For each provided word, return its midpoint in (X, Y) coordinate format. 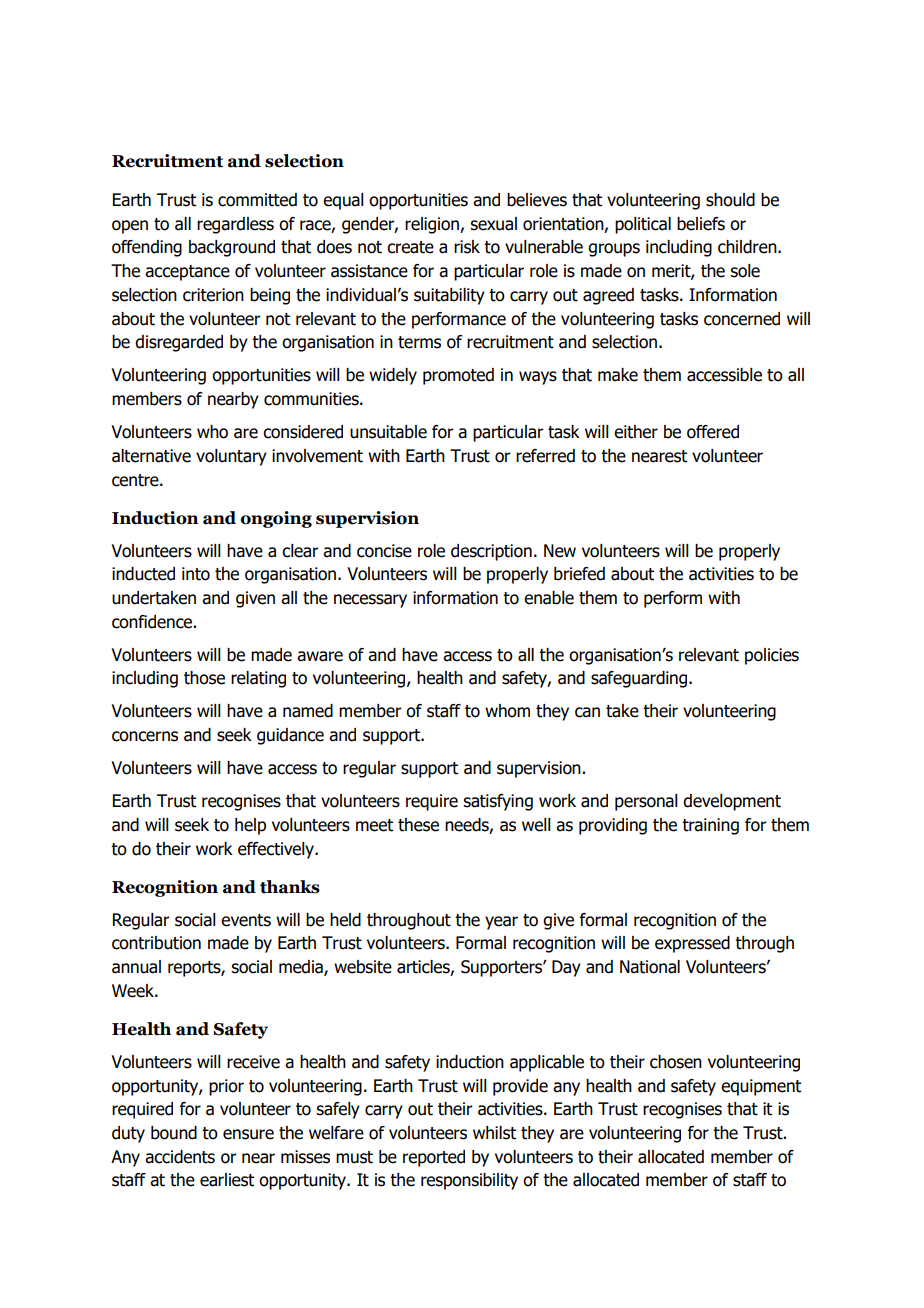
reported (434, 1158)
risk (467, 247)
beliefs (701, 224)
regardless (235, 225)
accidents (180, 1157)
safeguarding (640, 679)
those (204, 678)
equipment (761, 1087)
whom (507, 711)
